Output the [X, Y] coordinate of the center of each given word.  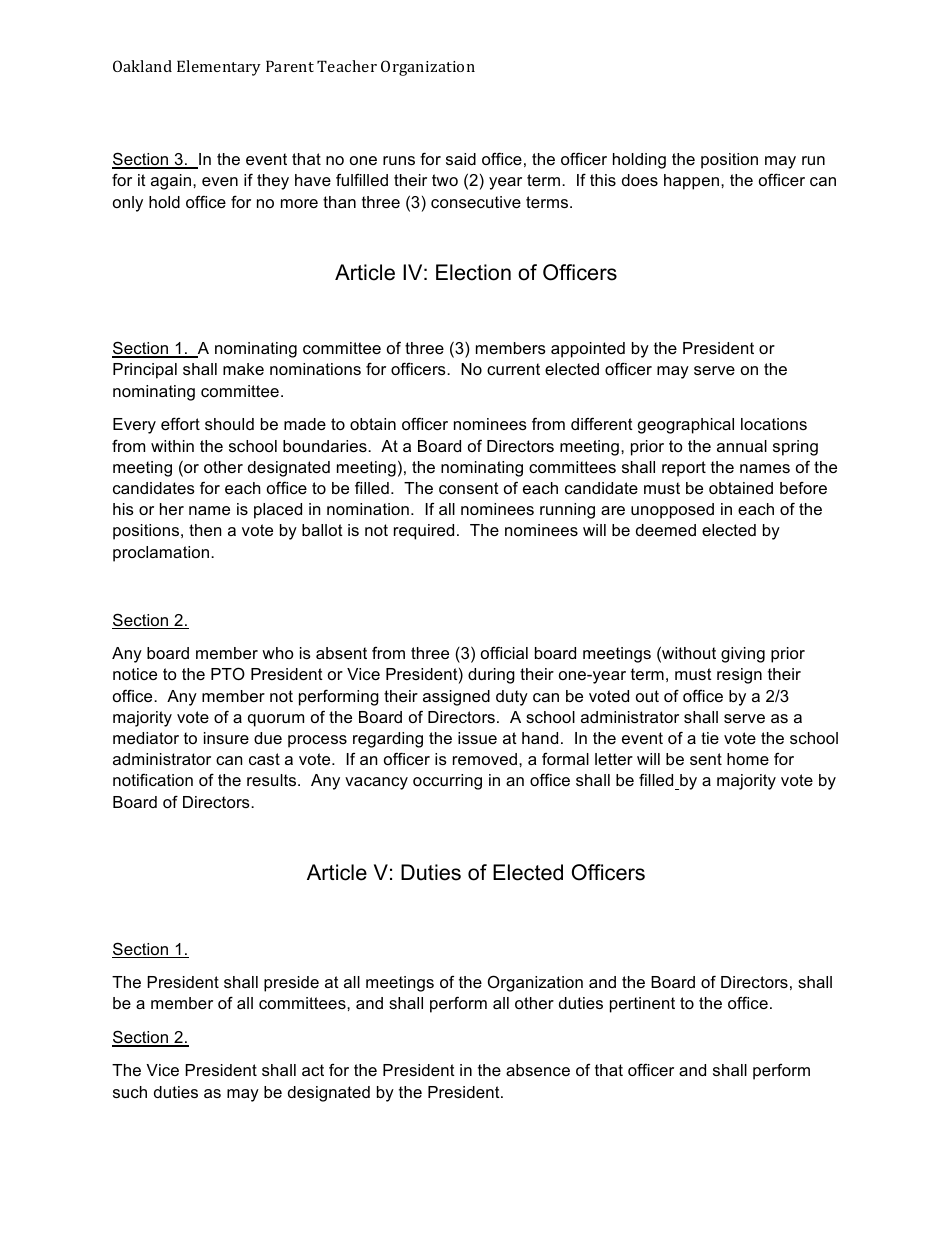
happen [691, 182]
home [748, 759]
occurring [447, 782]
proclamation [161, 554]
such [130, 1092]
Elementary [219, 68]
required [424, 532]
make [243, 369]
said [461, 159]
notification [153, 779]
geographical [686, 426]
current [513, 369]
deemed [666, 530]
